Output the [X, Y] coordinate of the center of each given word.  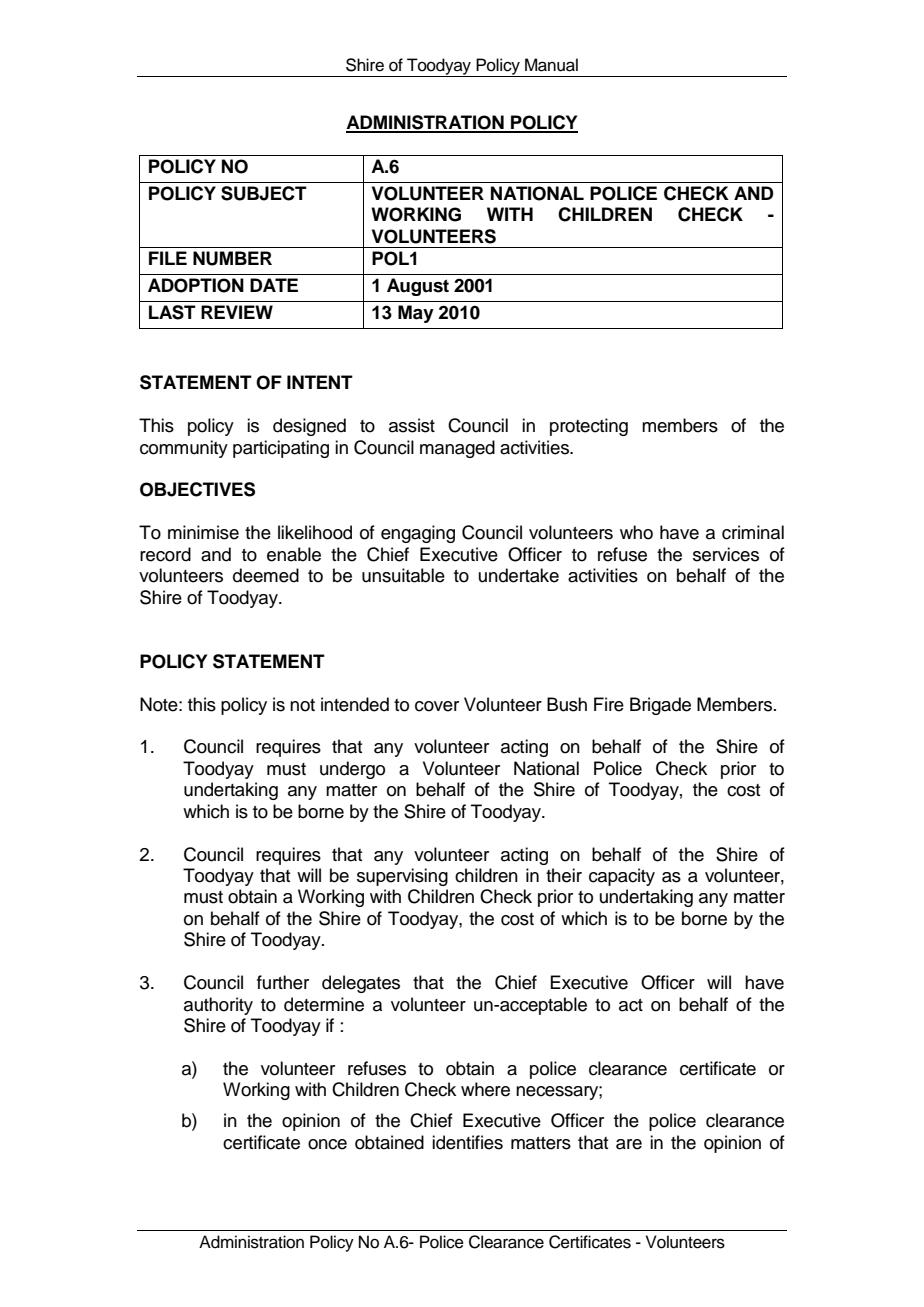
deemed [266, 575]
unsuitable [403, 575]
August [418, 287]
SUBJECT [264, 193]
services [726, 554]
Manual [551, 65]
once [327, 1144]
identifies [467, 1142]
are [629, 1144]
